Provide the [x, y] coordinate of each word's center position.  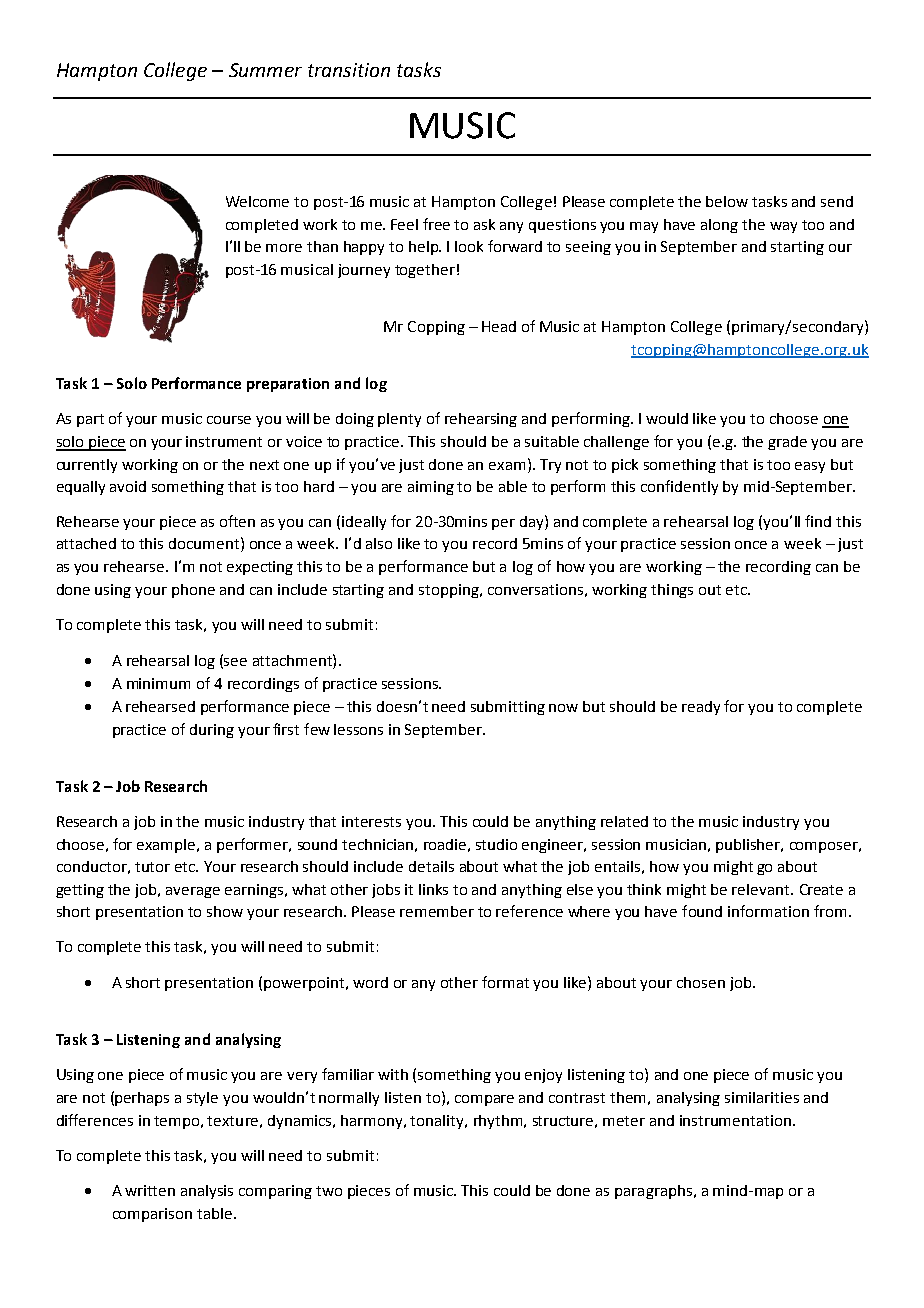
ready [701, 708]
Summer [265, 70]
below [727, 201]
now [563, 708]
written [150, 1190]
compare [484, 1100]
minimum [158, 683]
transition [349, 70]
